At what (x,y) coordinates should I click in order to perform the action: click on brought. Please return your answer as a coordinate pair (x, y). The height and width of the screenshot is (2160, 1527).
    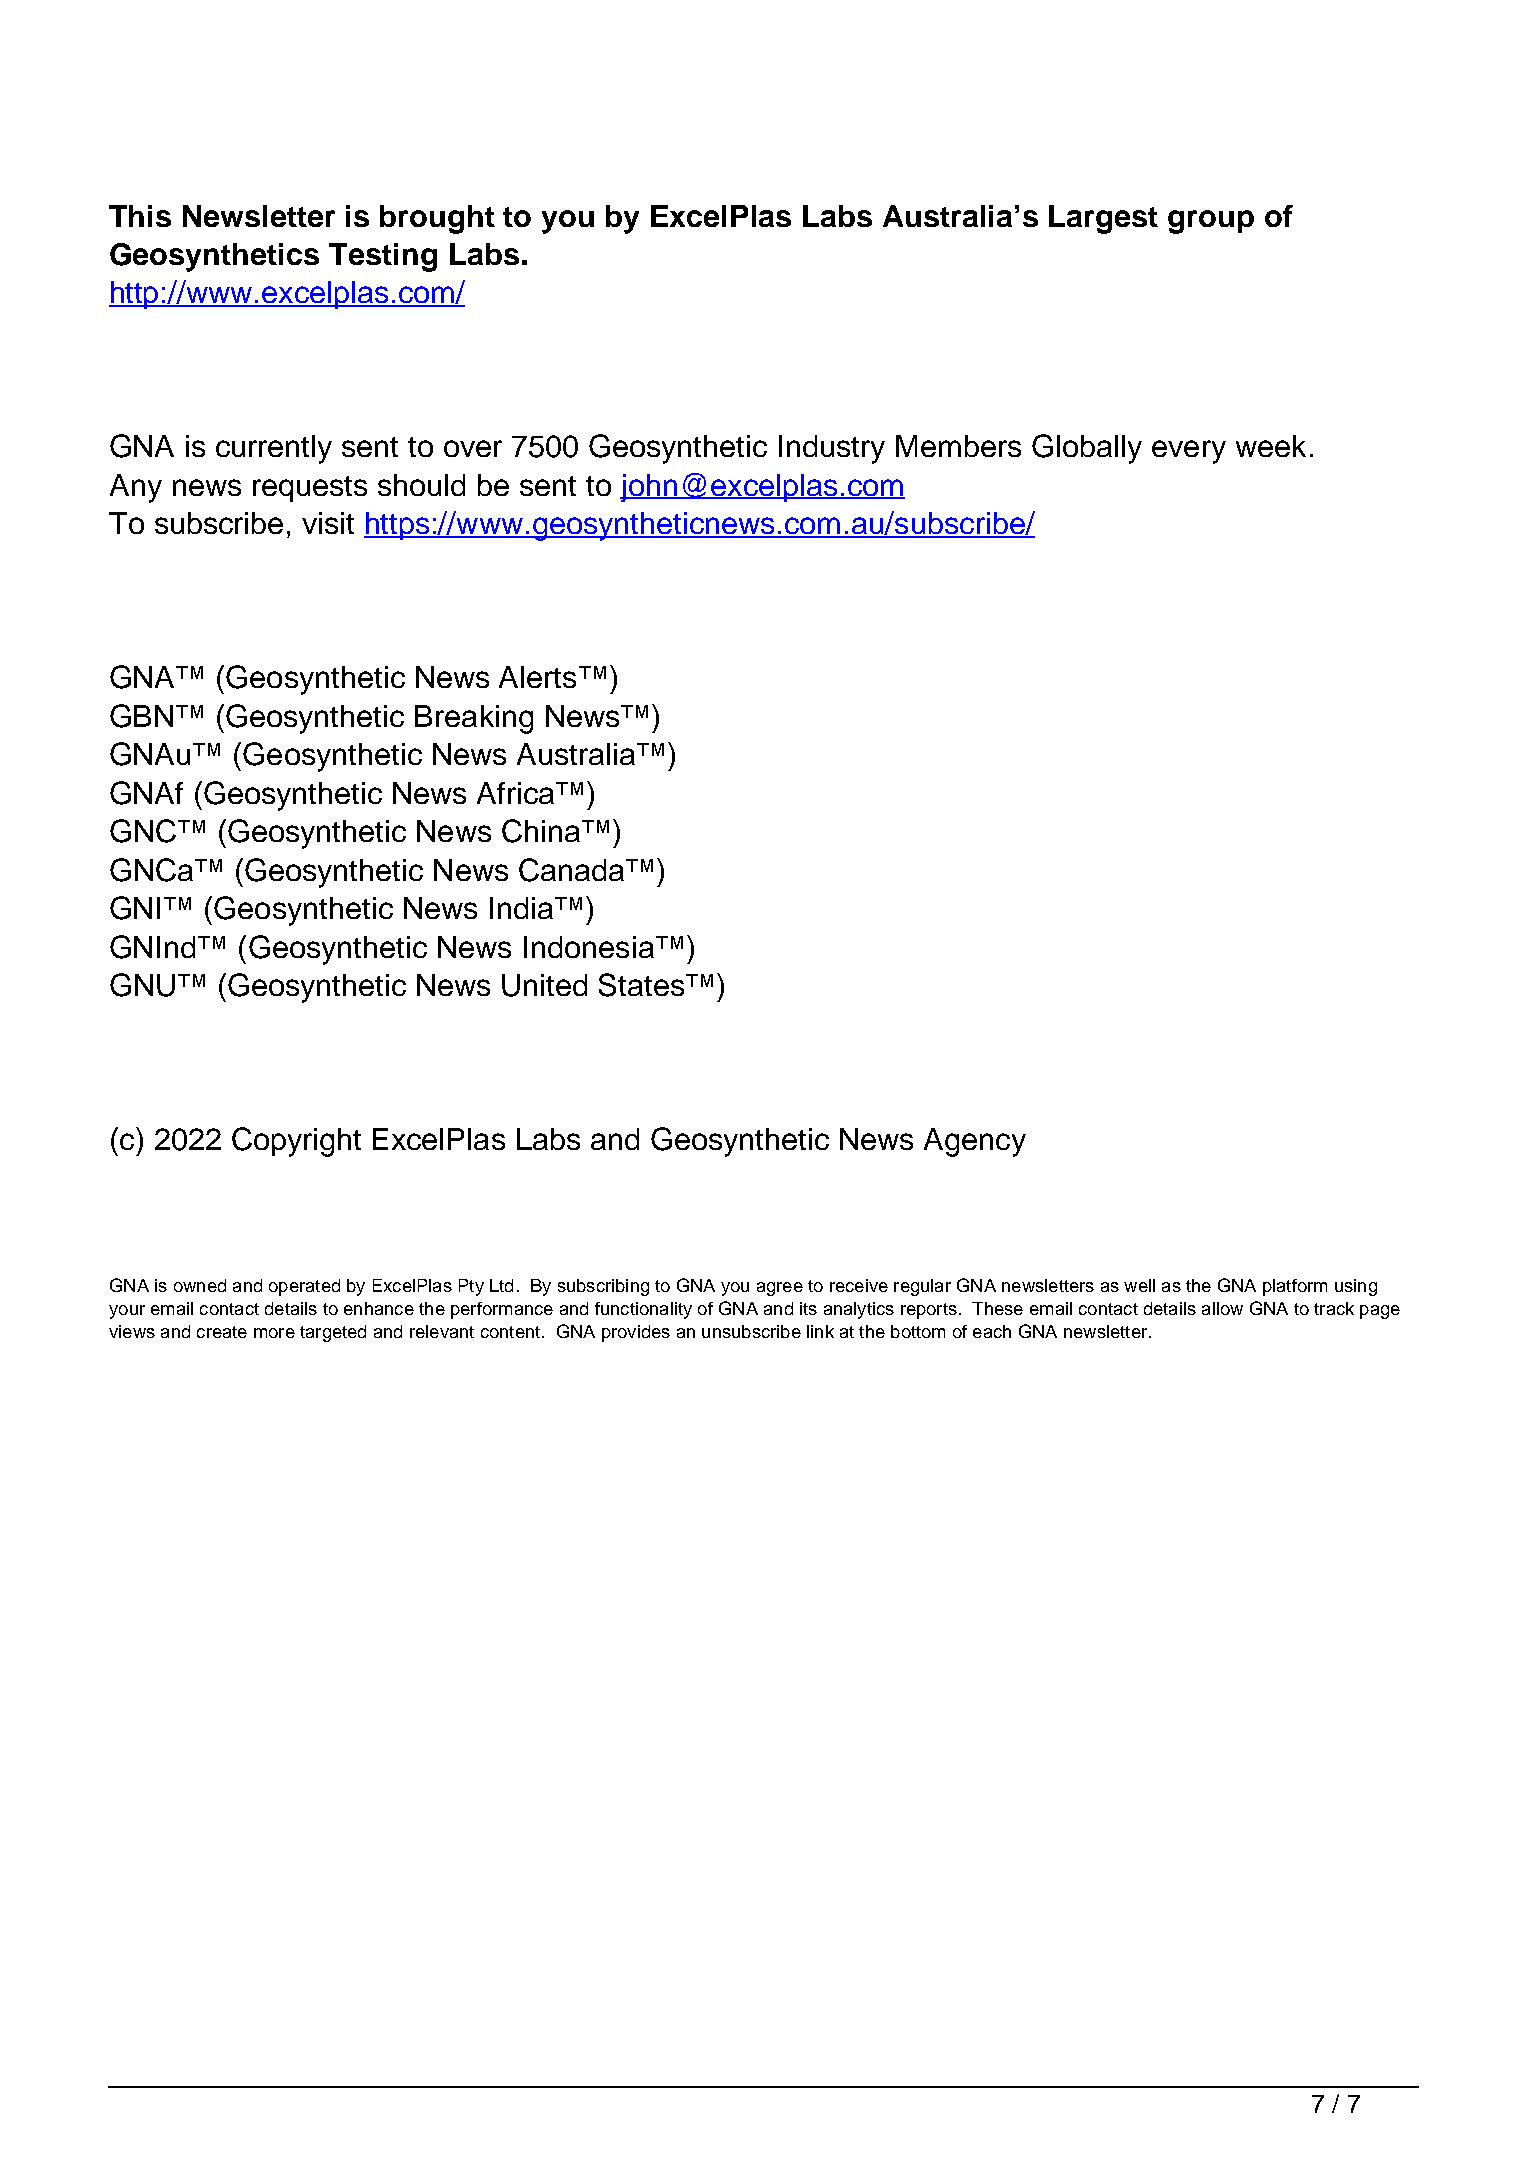
    Looking at the image, I should click on (437, 219).
